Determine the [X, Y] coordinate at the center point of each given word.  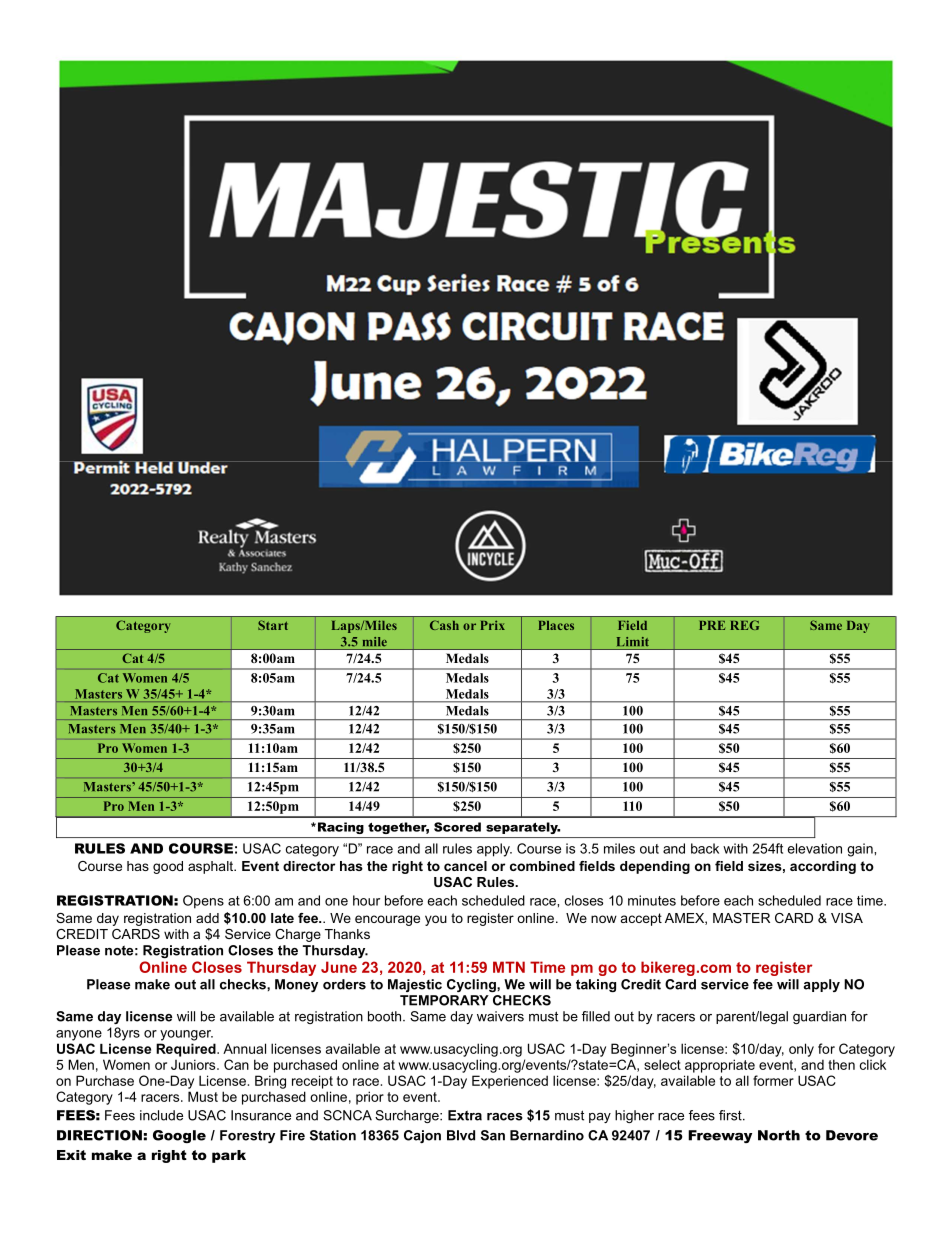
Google [179, 1136]
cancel [465, 866]
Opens [203, 902]
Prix [492, 625]
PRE [712, 625]
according [823, 867]
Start [273, 625]
